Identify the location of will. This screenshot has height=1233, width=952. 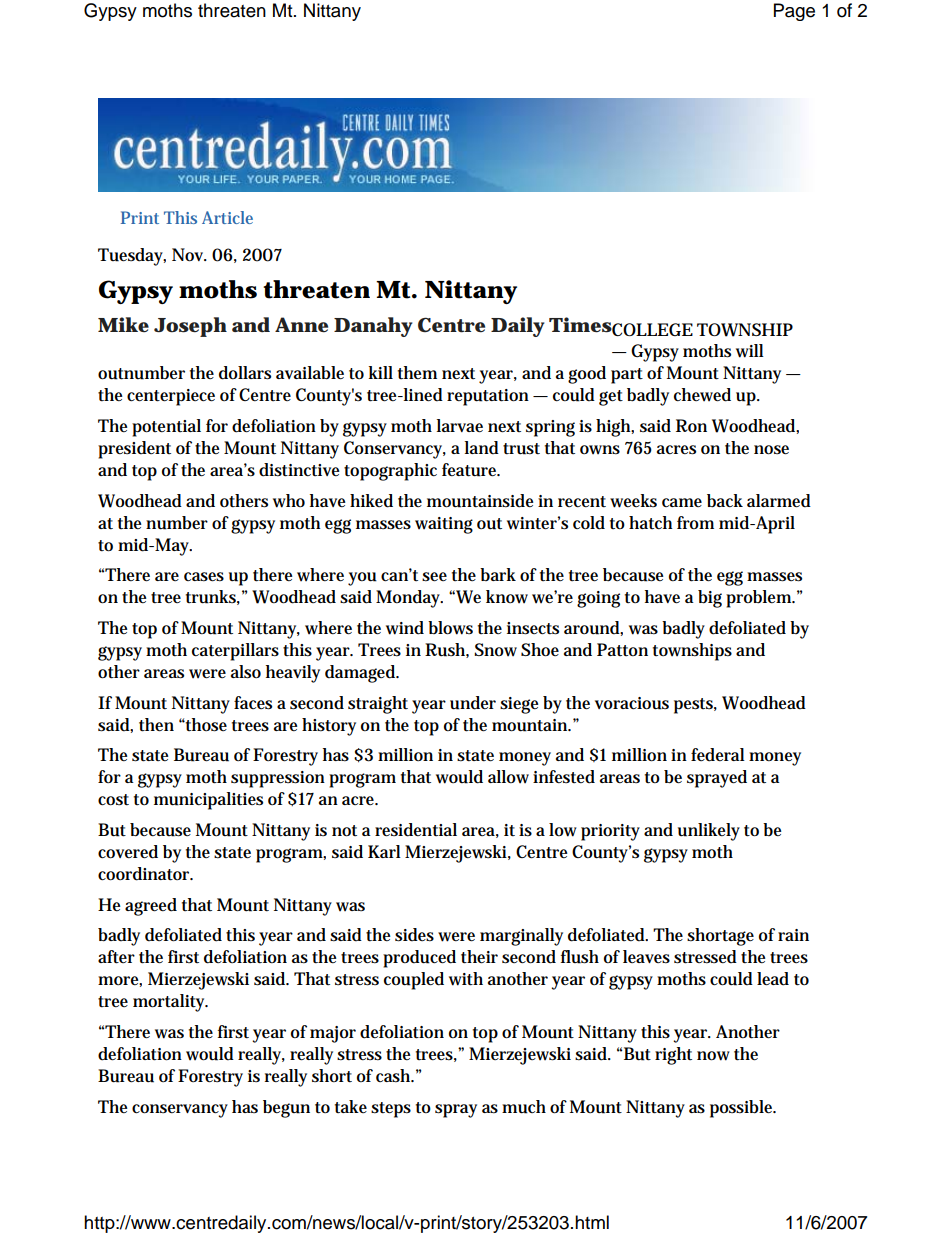
(750, 351).
